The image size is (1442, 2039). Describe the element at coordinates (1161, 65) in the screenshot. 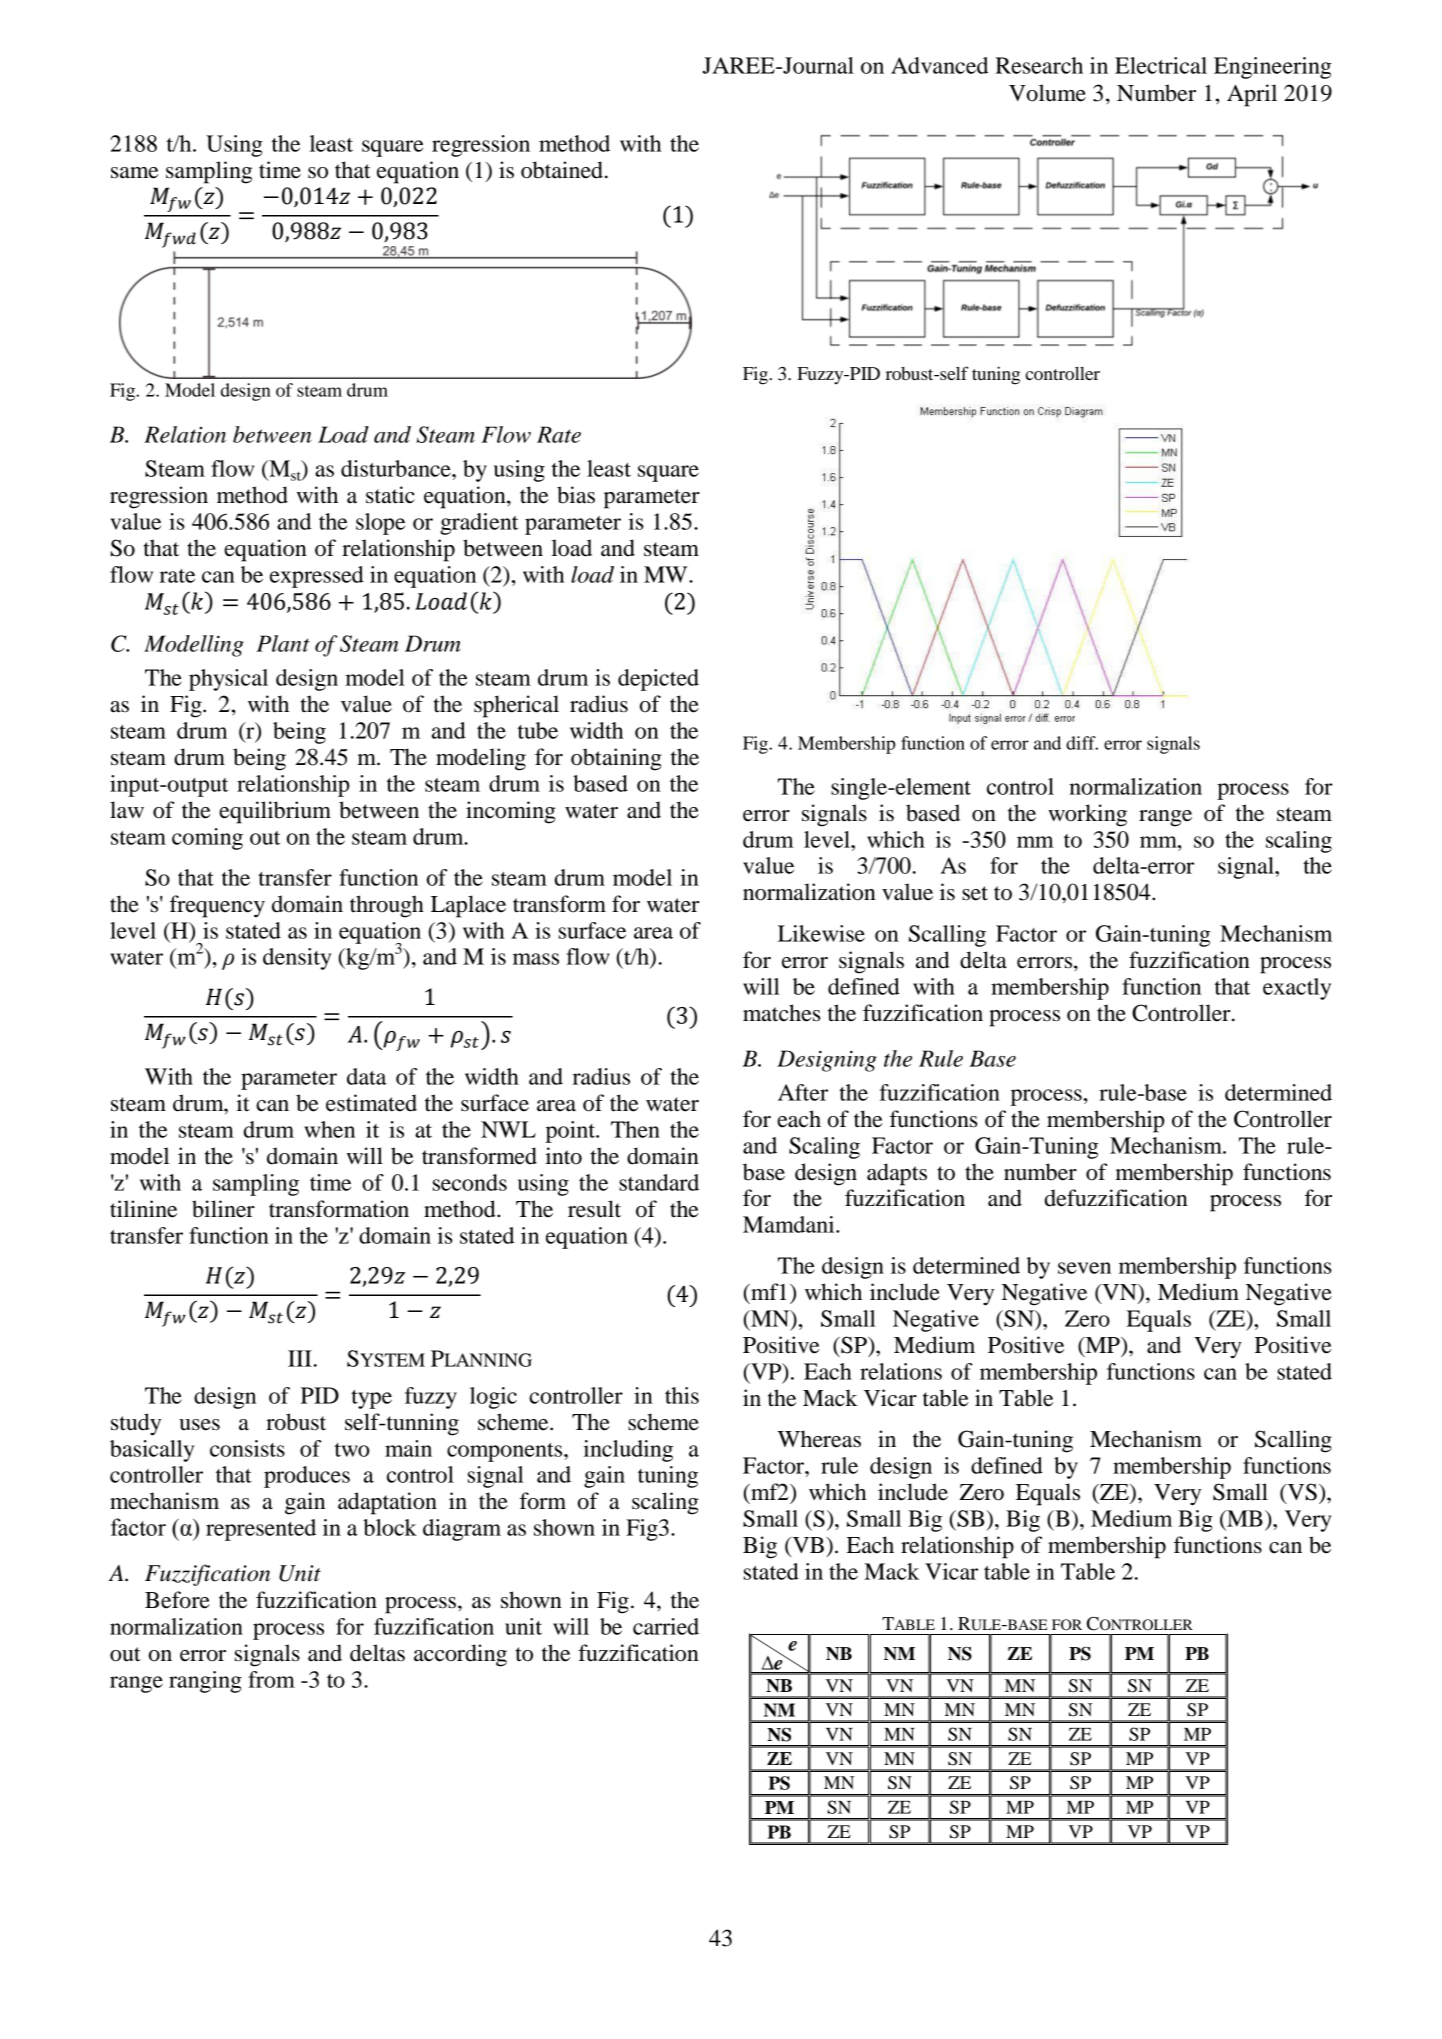

I see `Electrical` at that location.
